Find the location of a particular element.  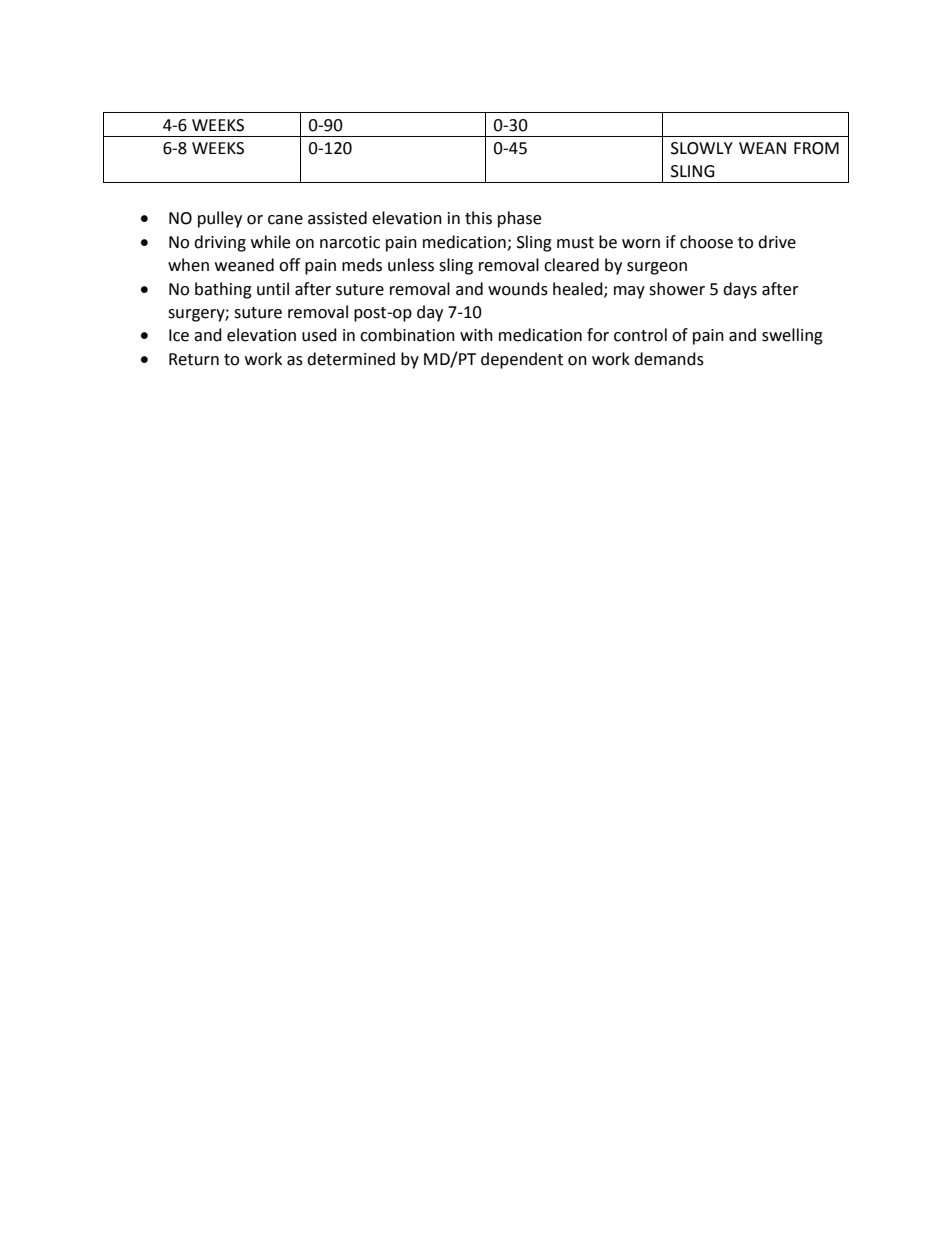

pulley is located at coordinates (220, 219).
